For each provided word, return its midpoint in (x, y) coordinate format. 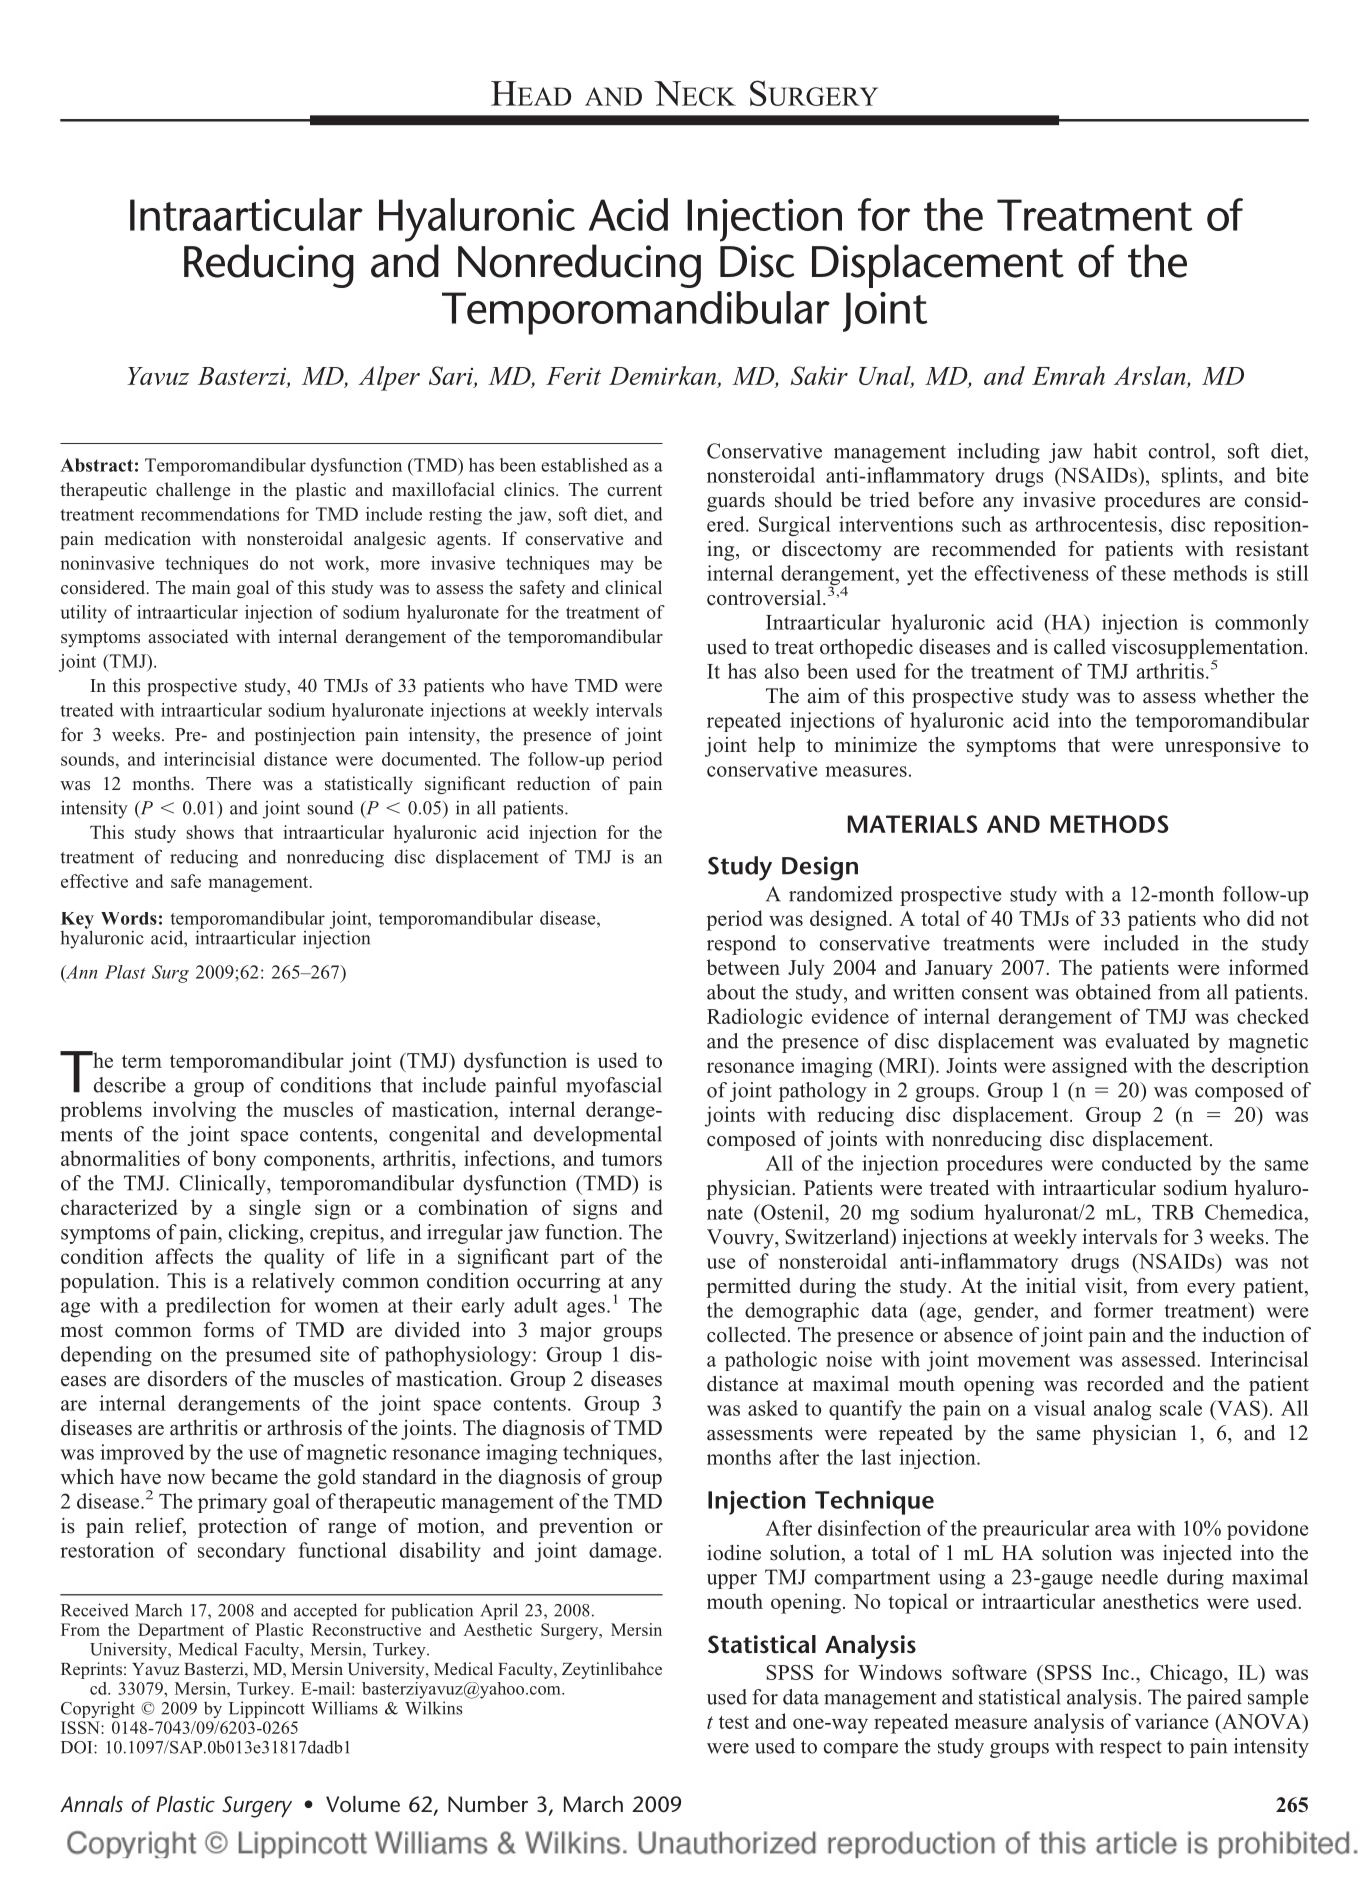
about (731, 992)
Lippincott (267, 1709)
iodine (734, 1553)
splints (1191, 477)
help (776, 747)
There (228, 783)
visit (1105, 1286)
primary (232, 1503)
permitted (748, 1288)
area (1113, 1530)
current (634, 490)
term (142, 1061)
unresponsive (1223, 747)
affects (184, 1256)
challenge (193, 491)
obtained (1113, 992)
